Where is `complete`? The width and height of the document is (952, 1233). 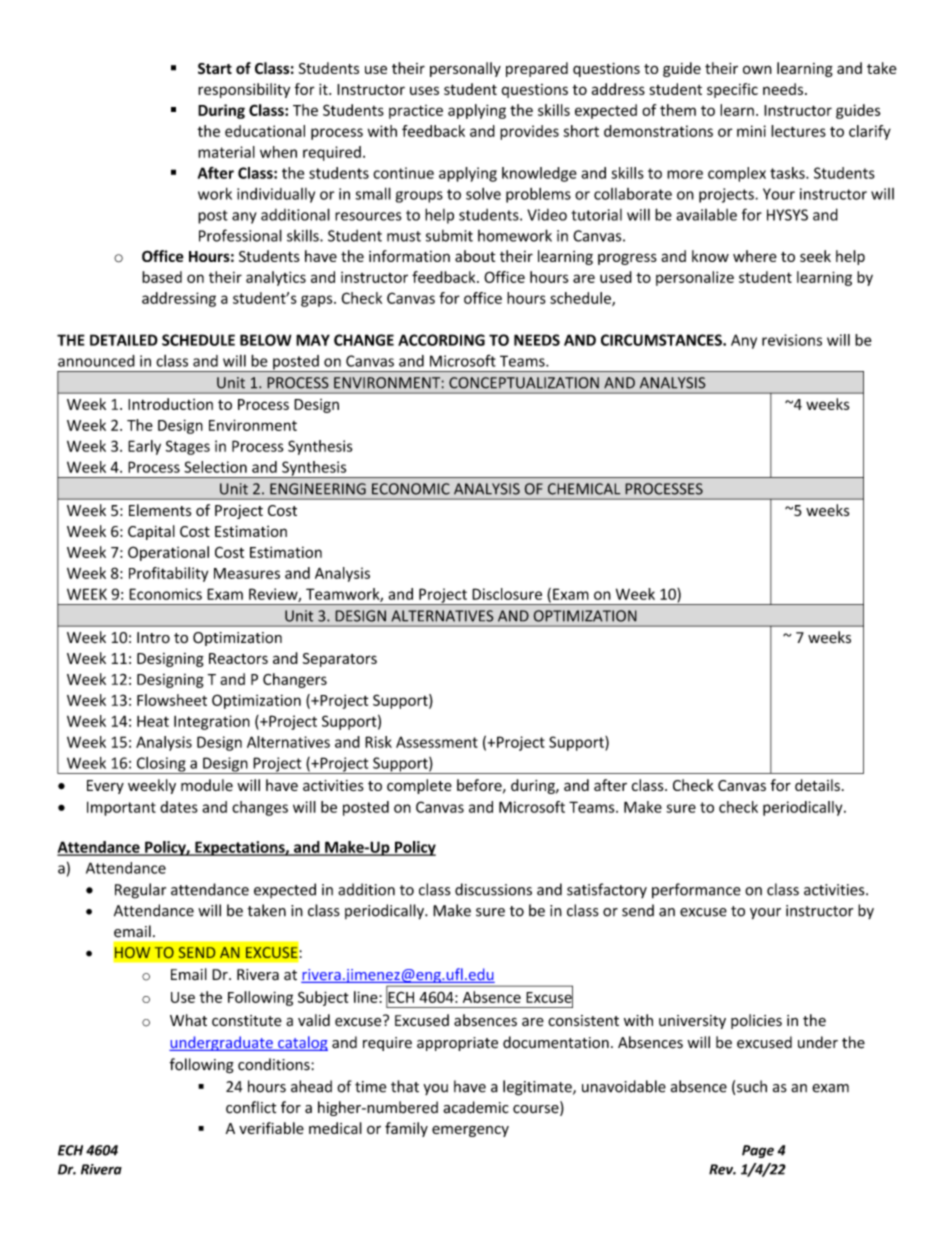 complete is located at coordinates (419, 786).
